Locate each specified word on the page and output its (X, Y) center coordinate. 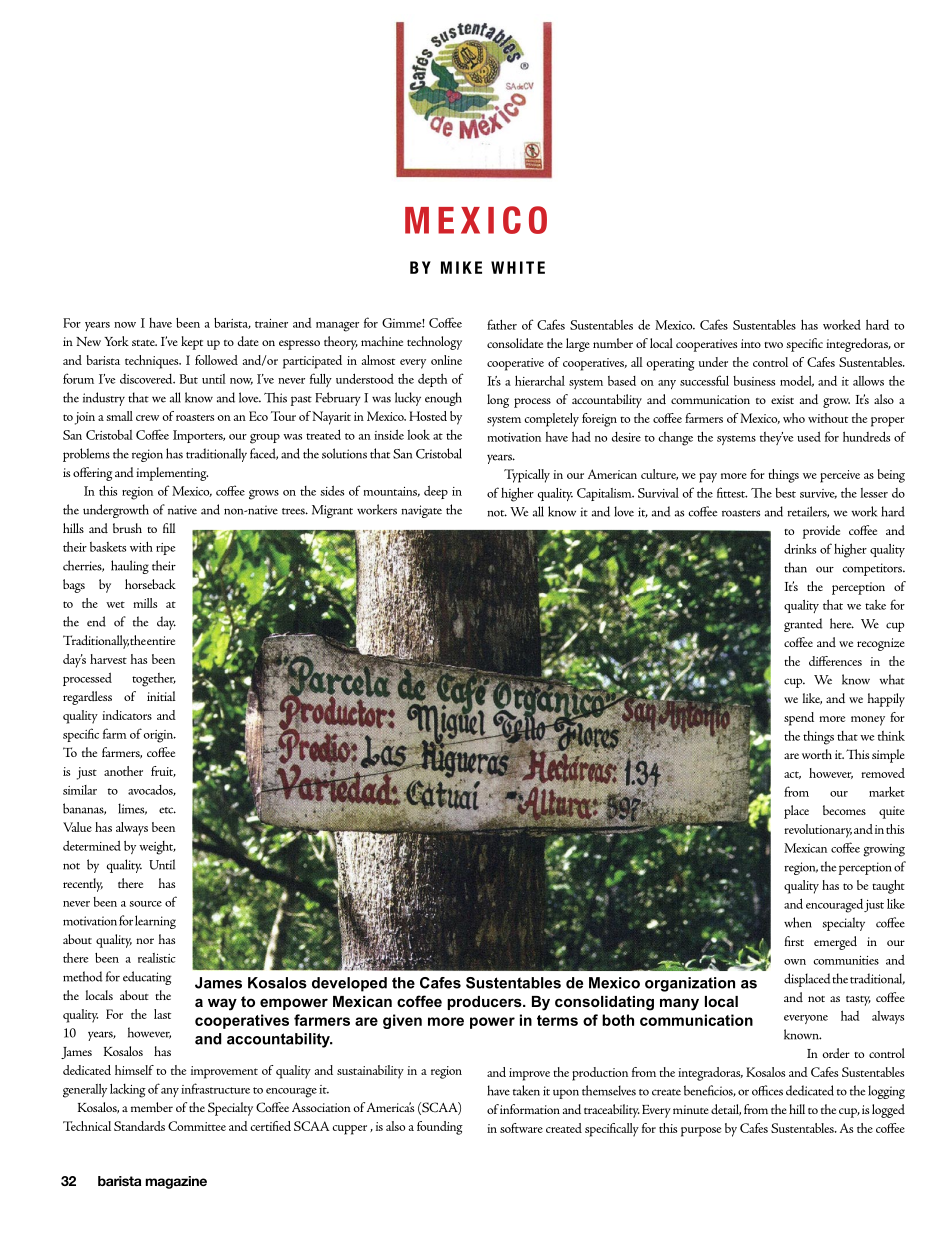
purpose (701, 1132)
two (773, 345)
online (446, 360)
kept (192, 343)
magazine (176, 1182)
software (521, 1128)
